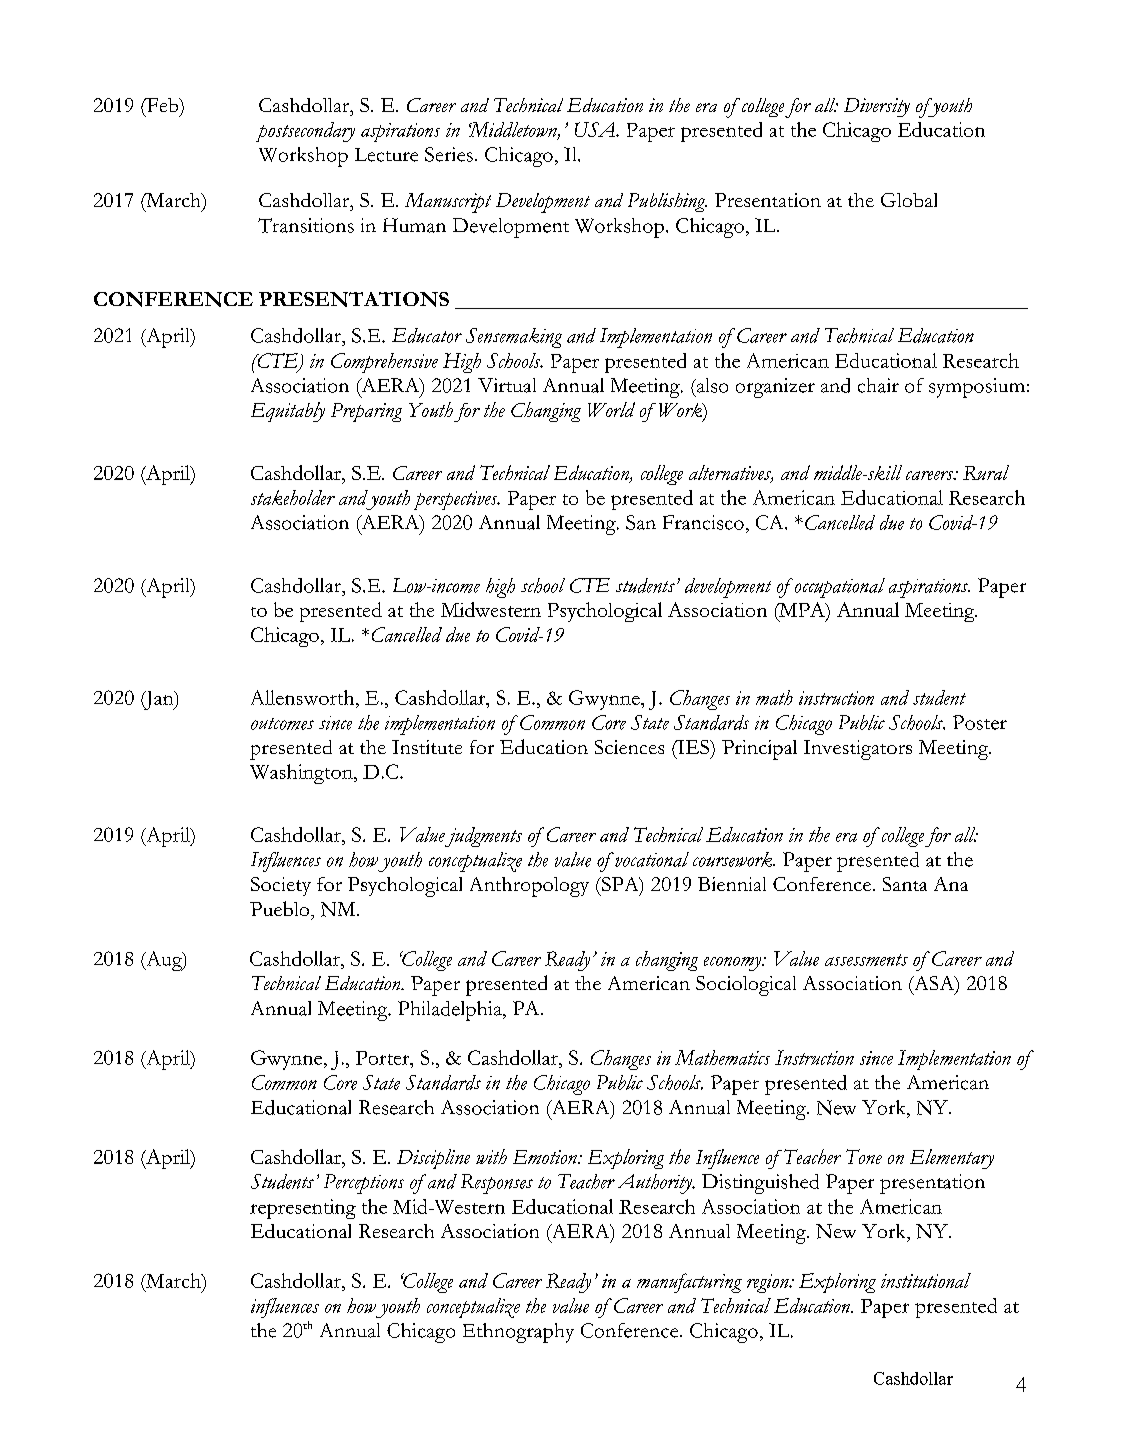 Image resolution: width=1124 pixels, height=1454 pixels. What do you see at coordinates (282, 724) in the page?
I see `outcomes` at bounding box center [282, 724].
